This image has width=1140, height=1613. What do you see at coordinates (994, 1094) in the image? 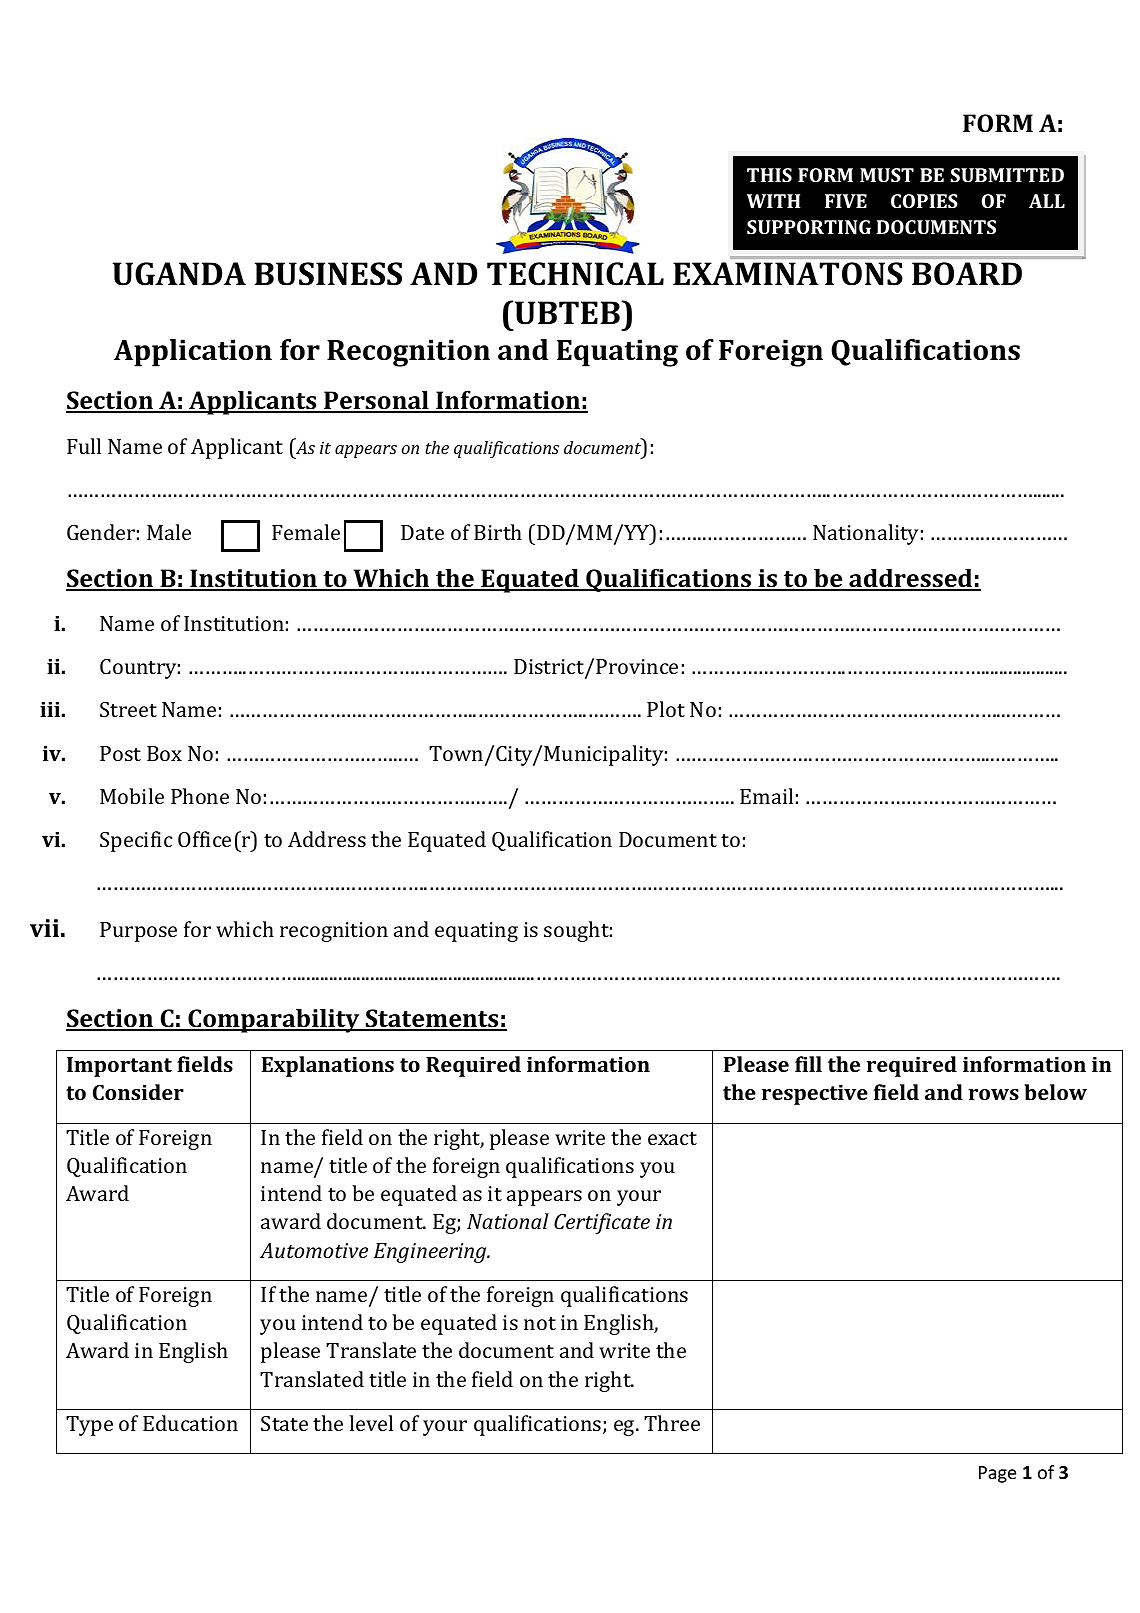
I see `rows` at bounding box center [994, 1094].
